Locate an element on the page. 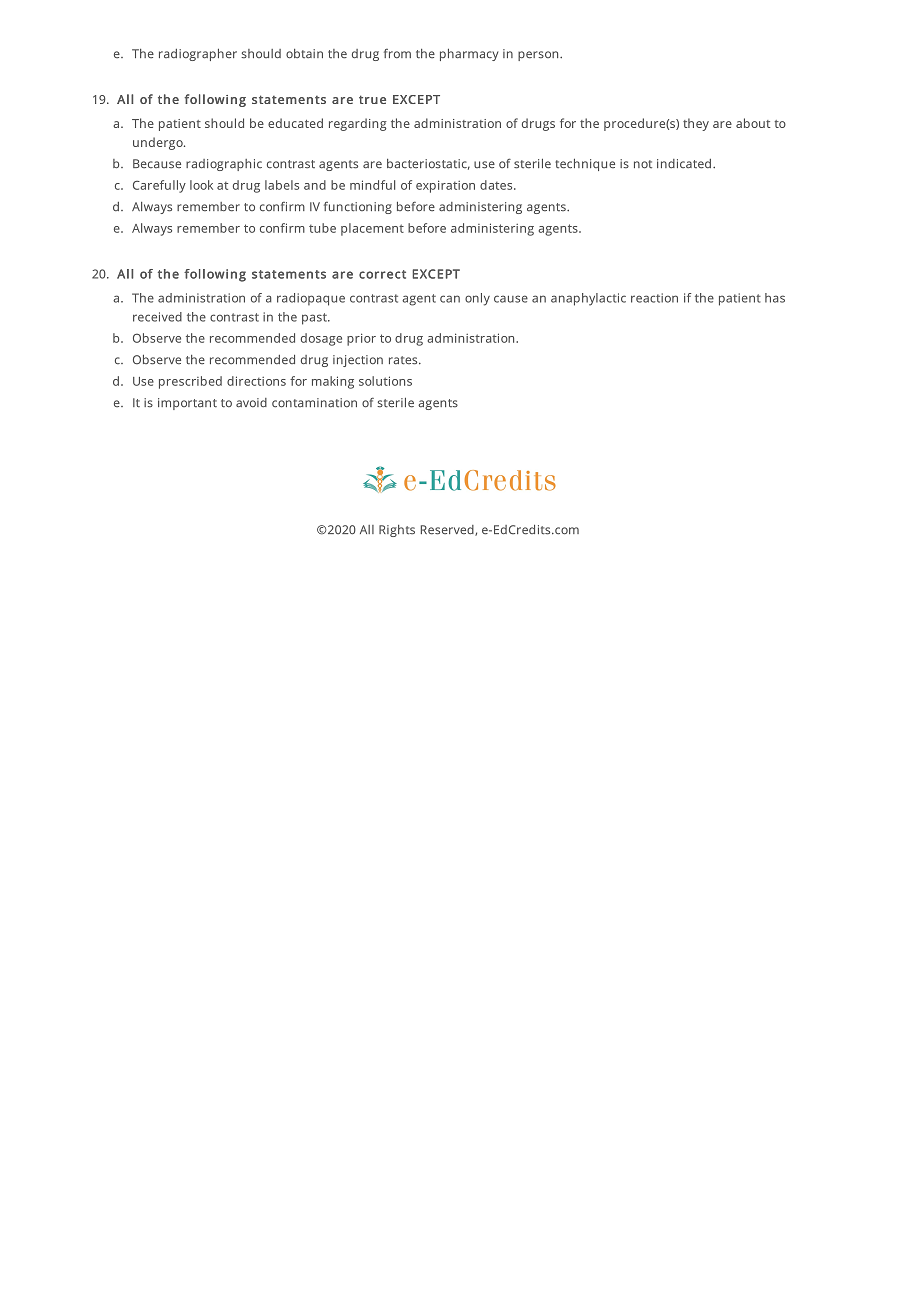 The width and height of the document is (924, 1308). expiration is located at coordinates (445, 186).
